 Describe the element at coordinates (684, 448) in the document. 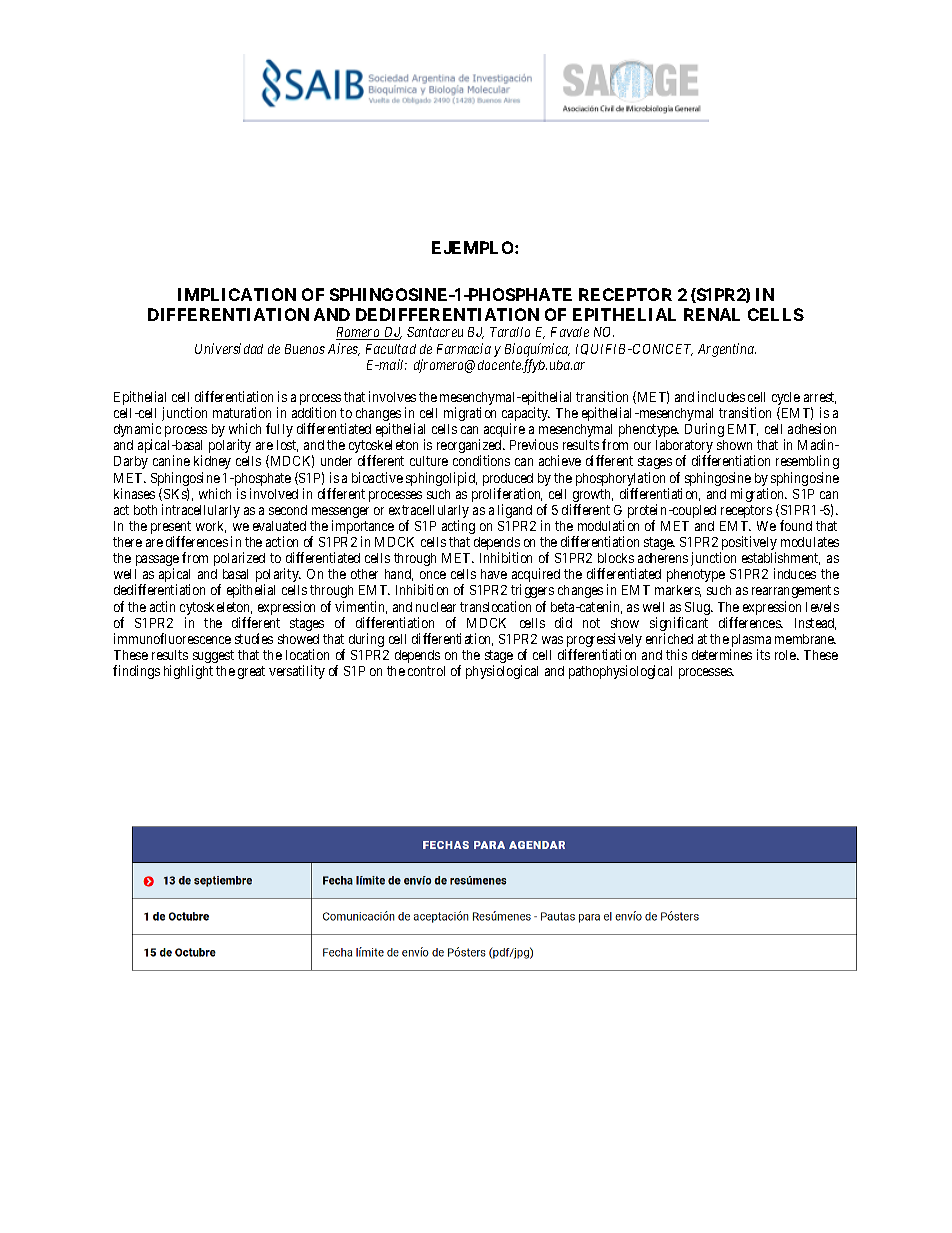

I see `laboratory` at that location.
